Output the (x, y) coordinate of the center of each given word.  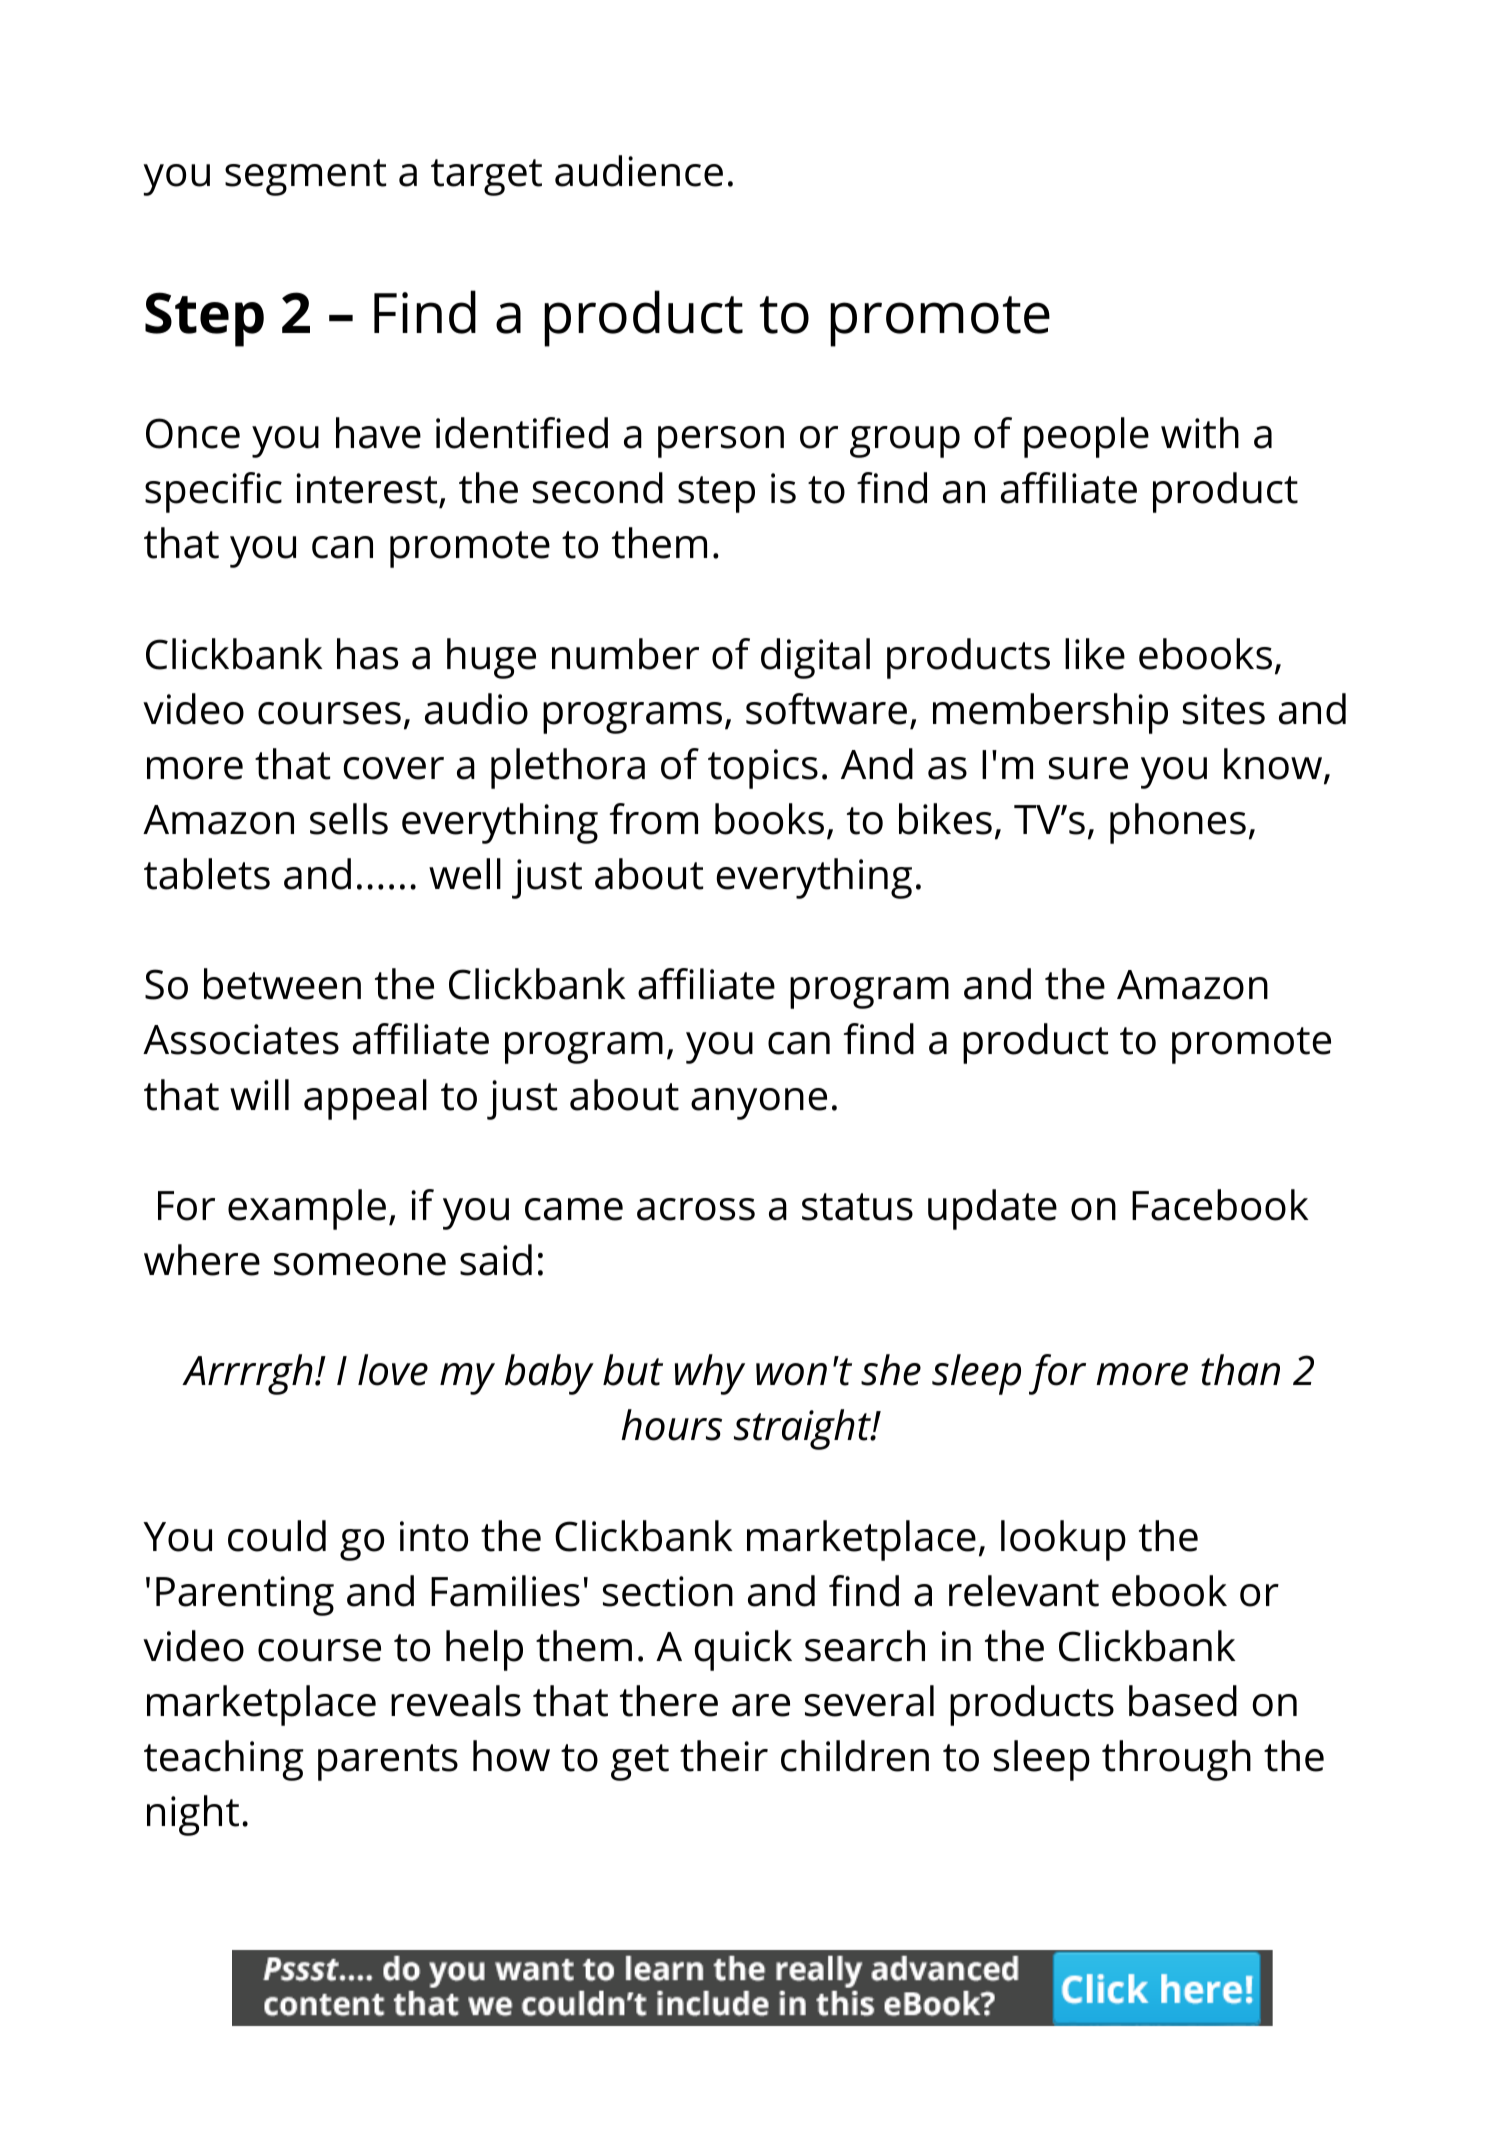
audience (639, 171)
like (1095, 654)
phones (1178, 823)
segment (305, 177)
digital (815, 658)
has (367, 654)
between (282, 984)
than (1240, 1370)
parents (388, 1762)
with (1200, 433)
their (724, 1756)
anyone (759, 1104)
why (710, 1374)
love (393, 1370)
